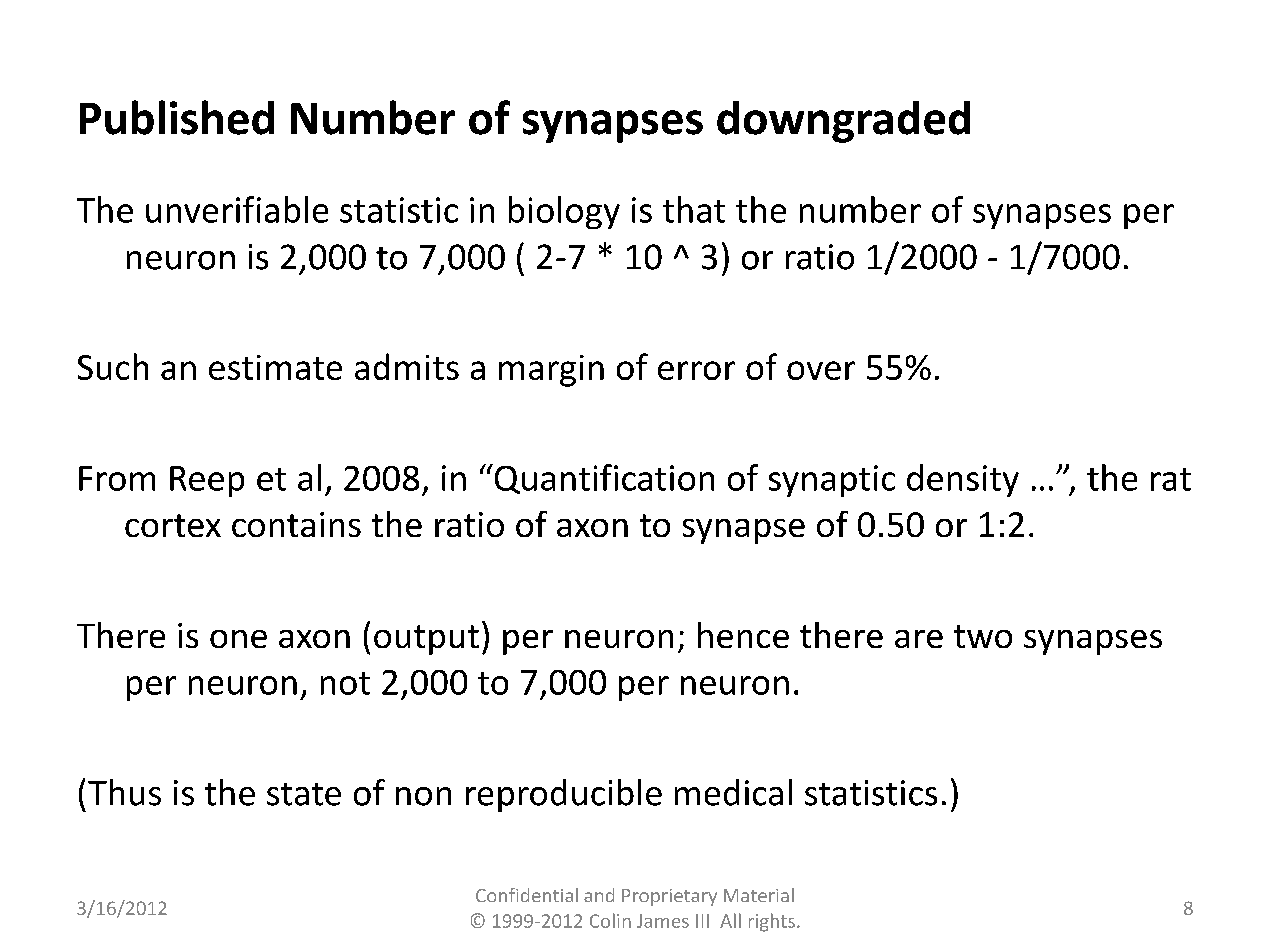 The width and height of the screenshot is (1270, 952). I want to click on biology, so click(564, 212).
